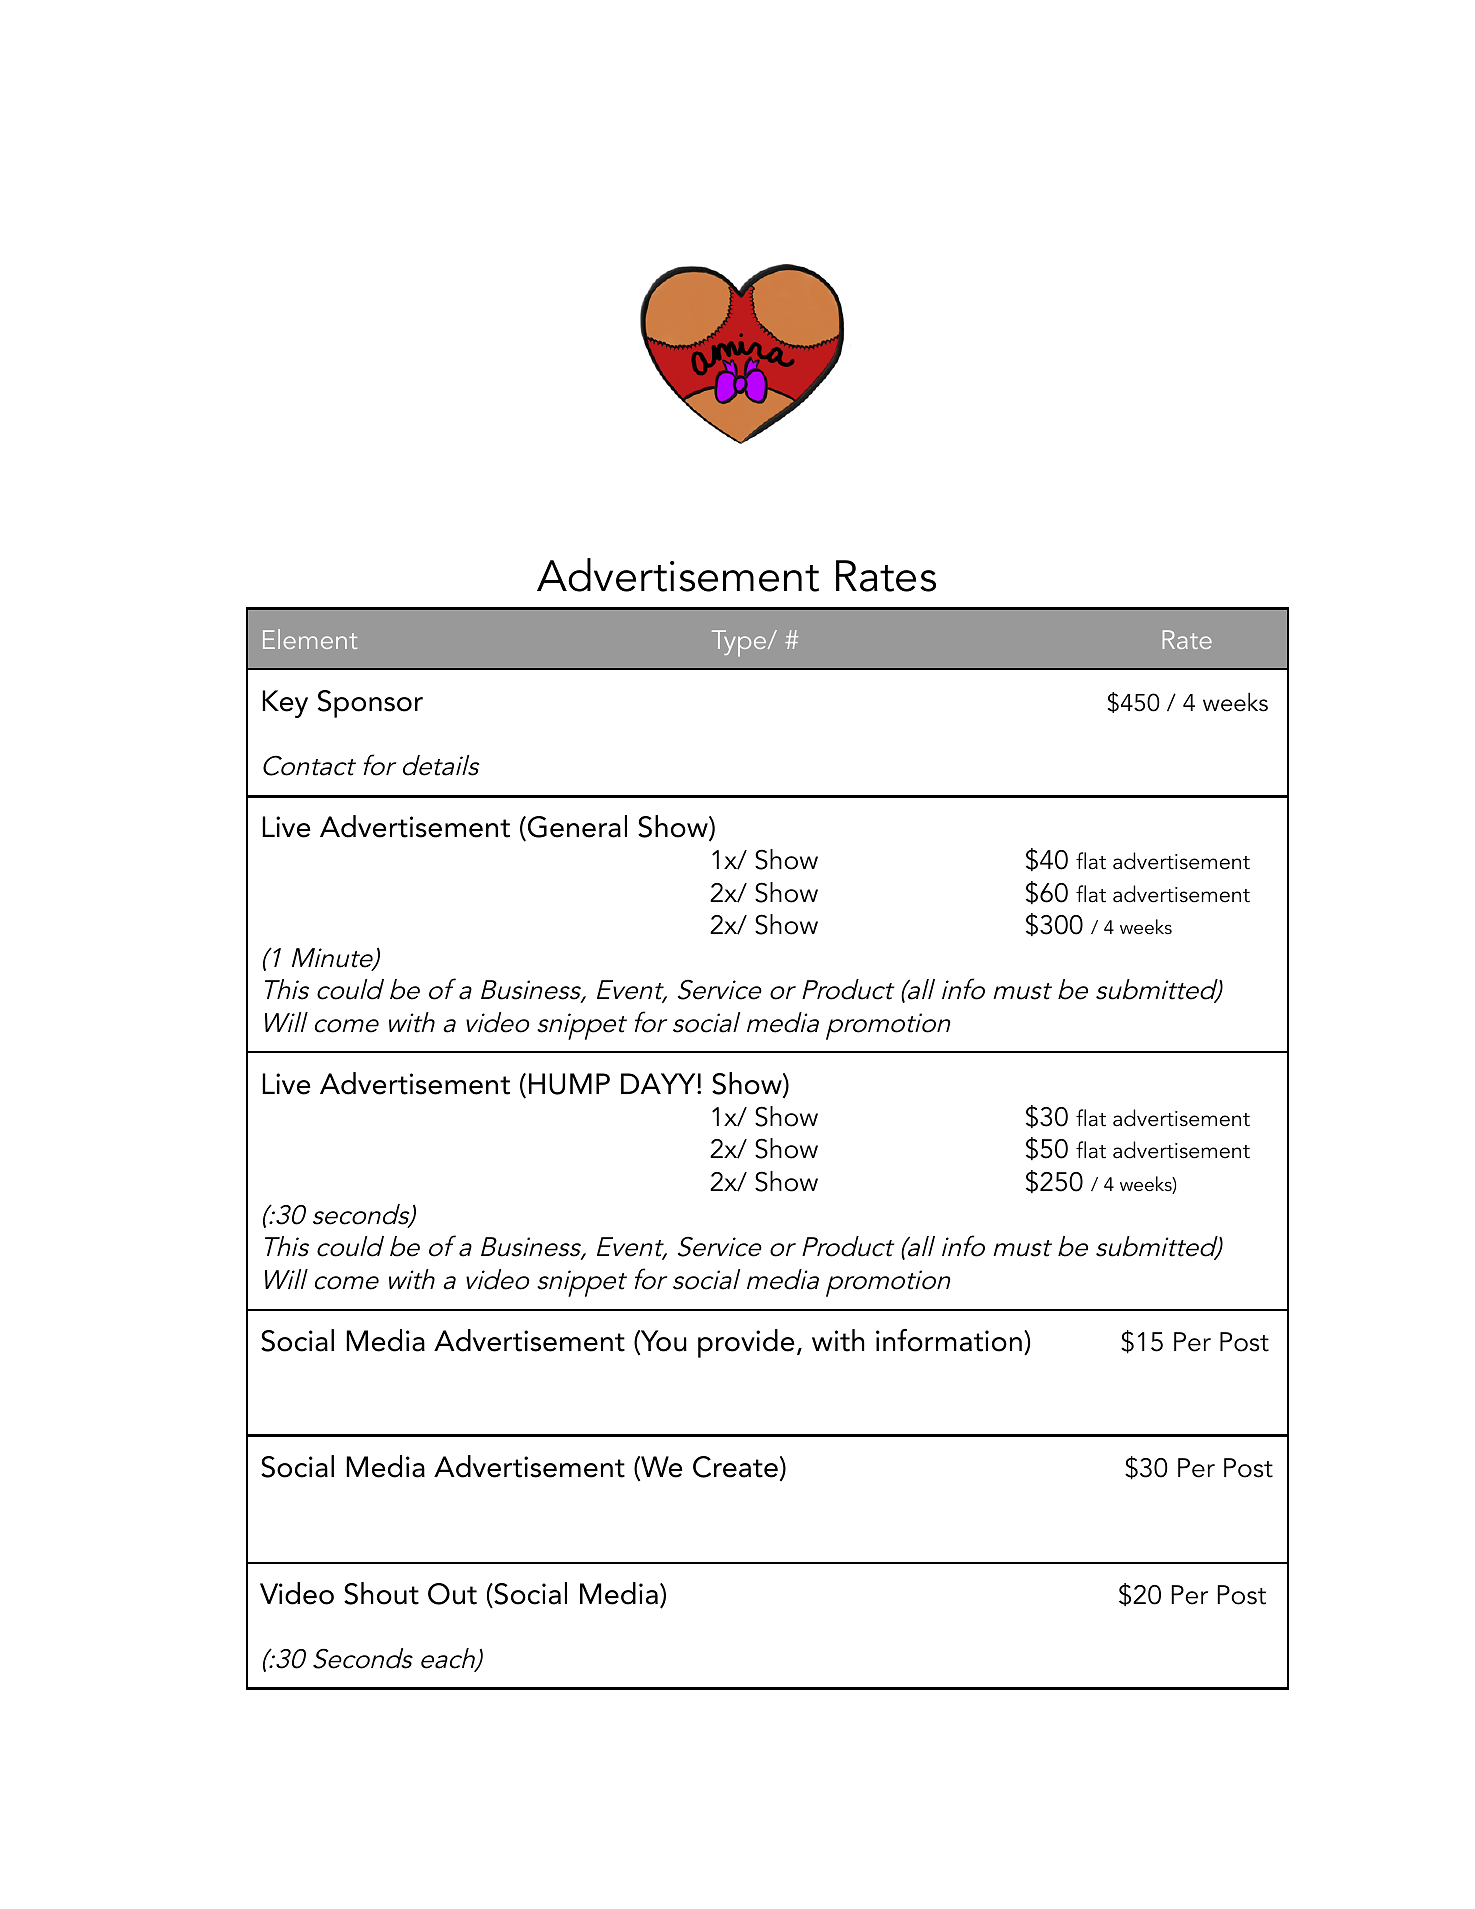 Image resolution: width=1475 pixels, height=1909 pixels. I want to click on Element, so click(310, 639).
